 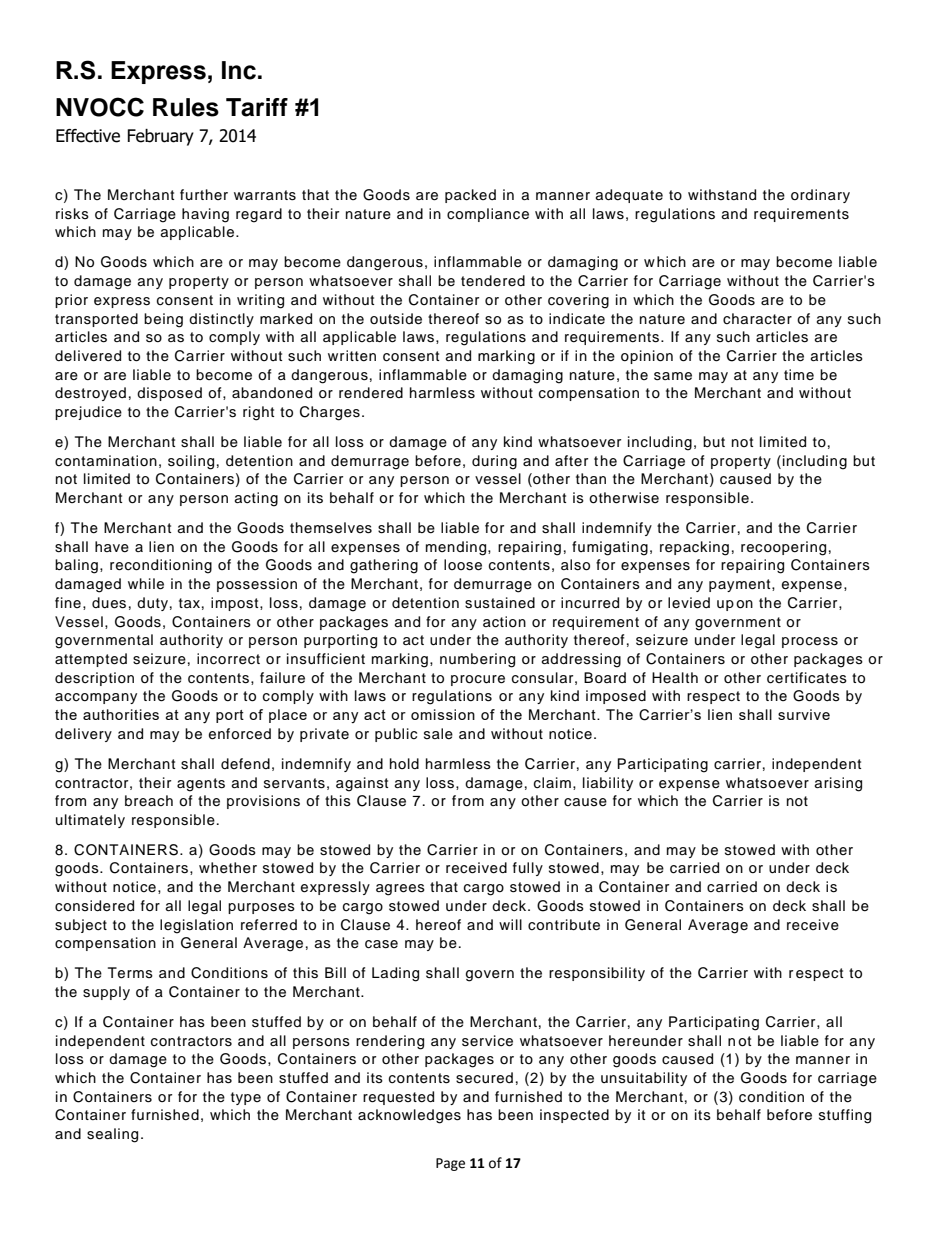 I want to click on rendered, so click(x=371, y=393).
